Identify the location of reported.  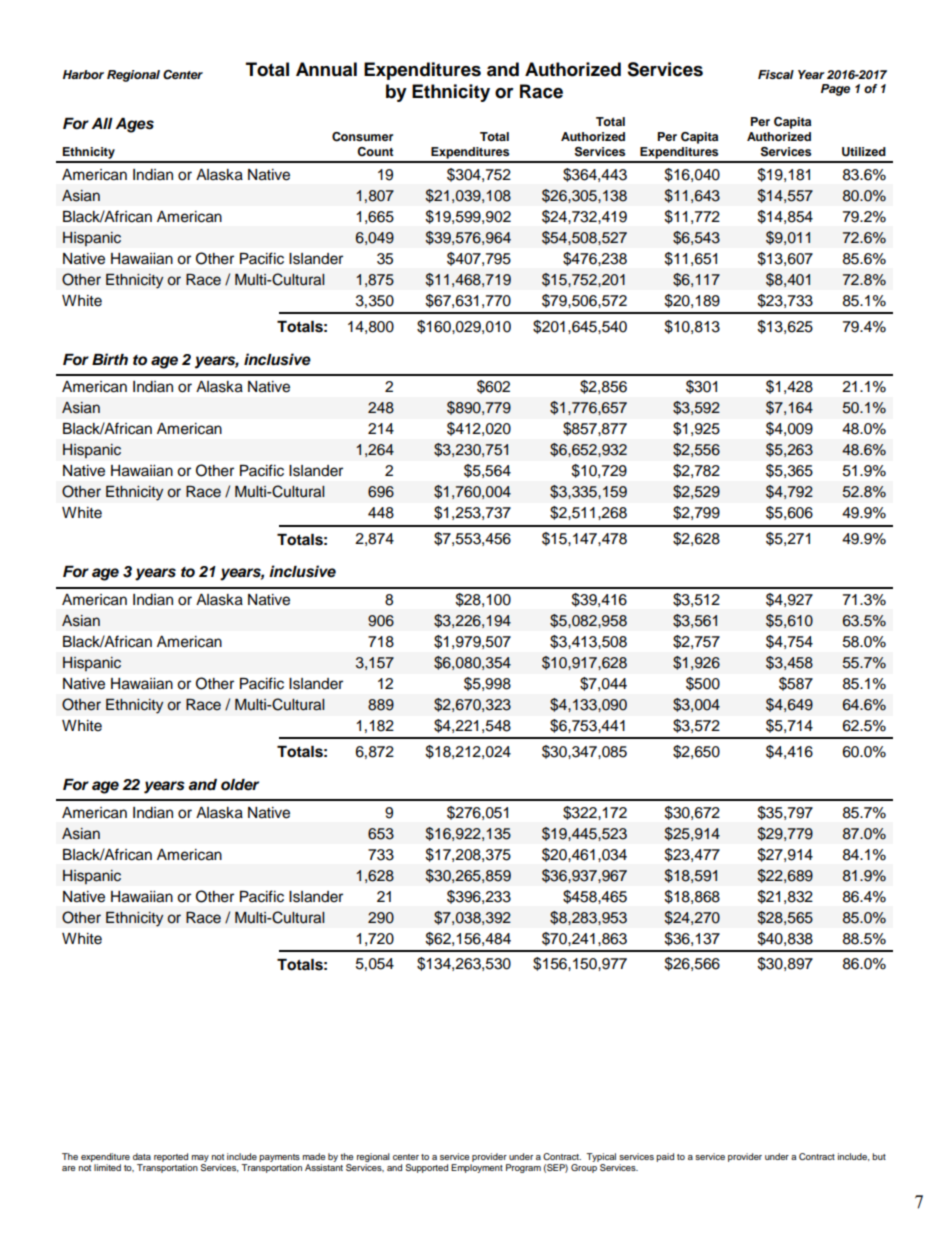
(171, 1157).
